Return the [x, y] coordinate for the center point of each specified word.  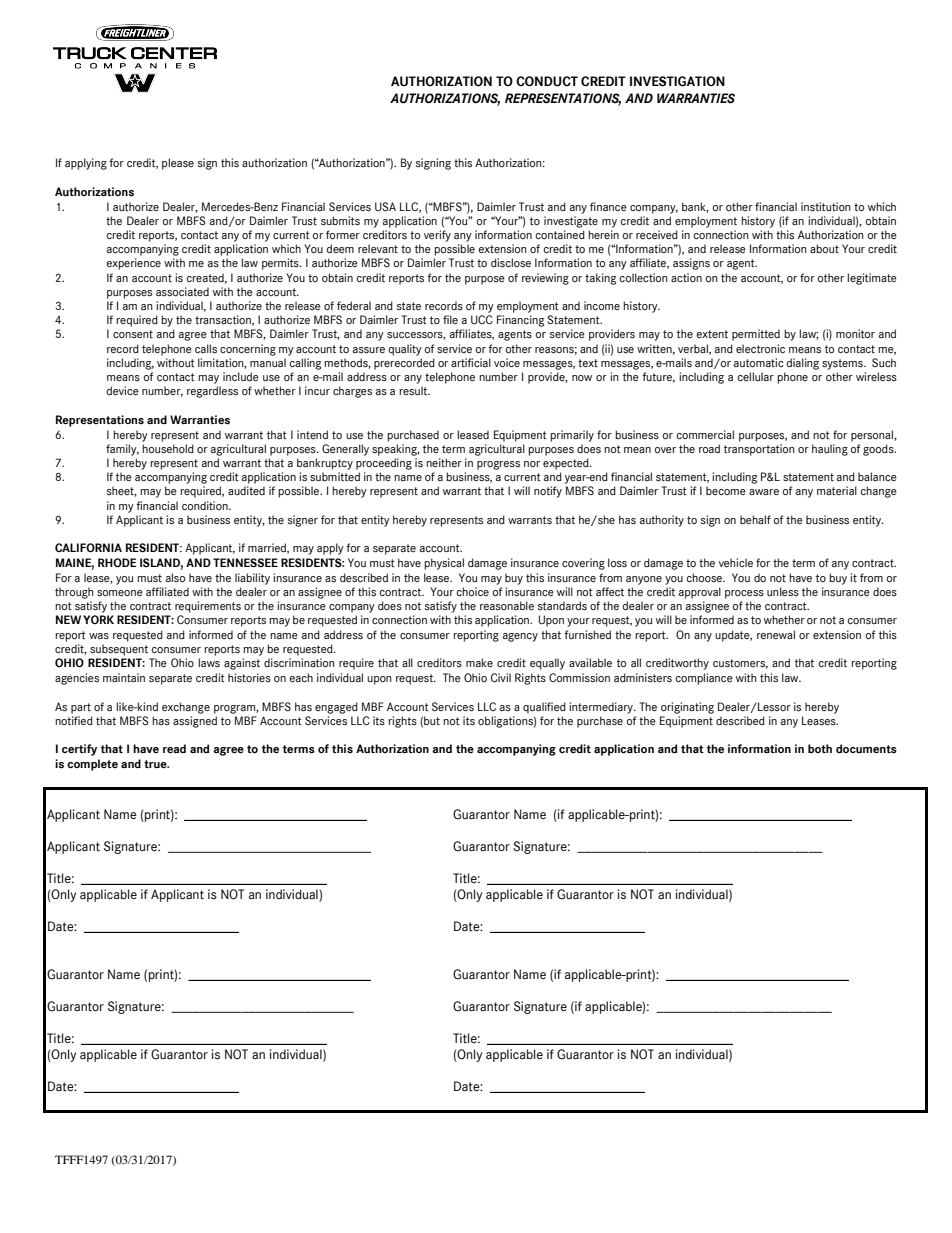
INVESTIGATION [677, 81]
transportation [759, 450]
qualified [544, 708]
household [168, 448]
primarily [572, 436]
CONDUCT [547, 81]
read [174, 748]
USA [385, 207]
